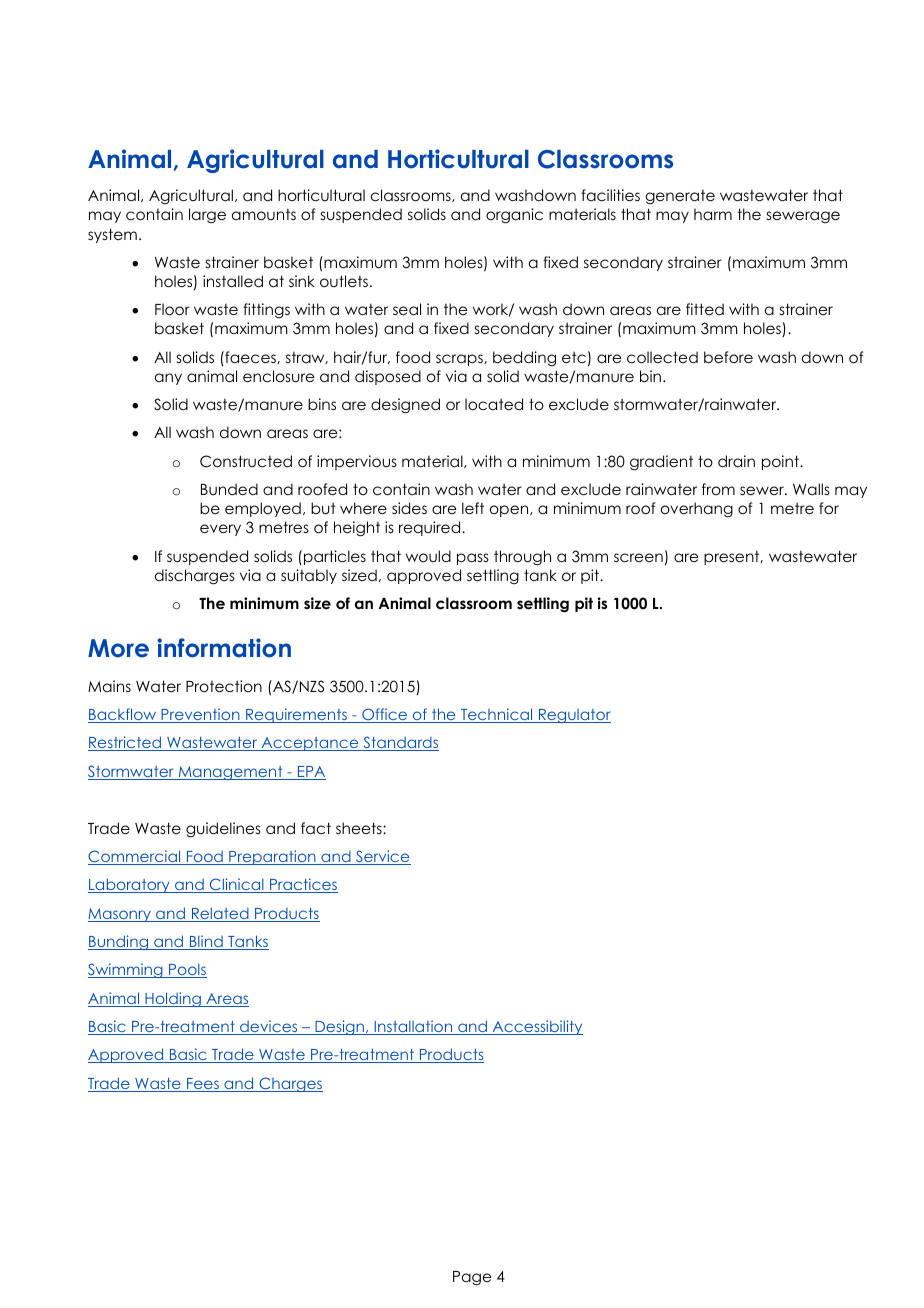 This screenshot has width=924, height=1308. I want to click on harm, so click(713, 214).
